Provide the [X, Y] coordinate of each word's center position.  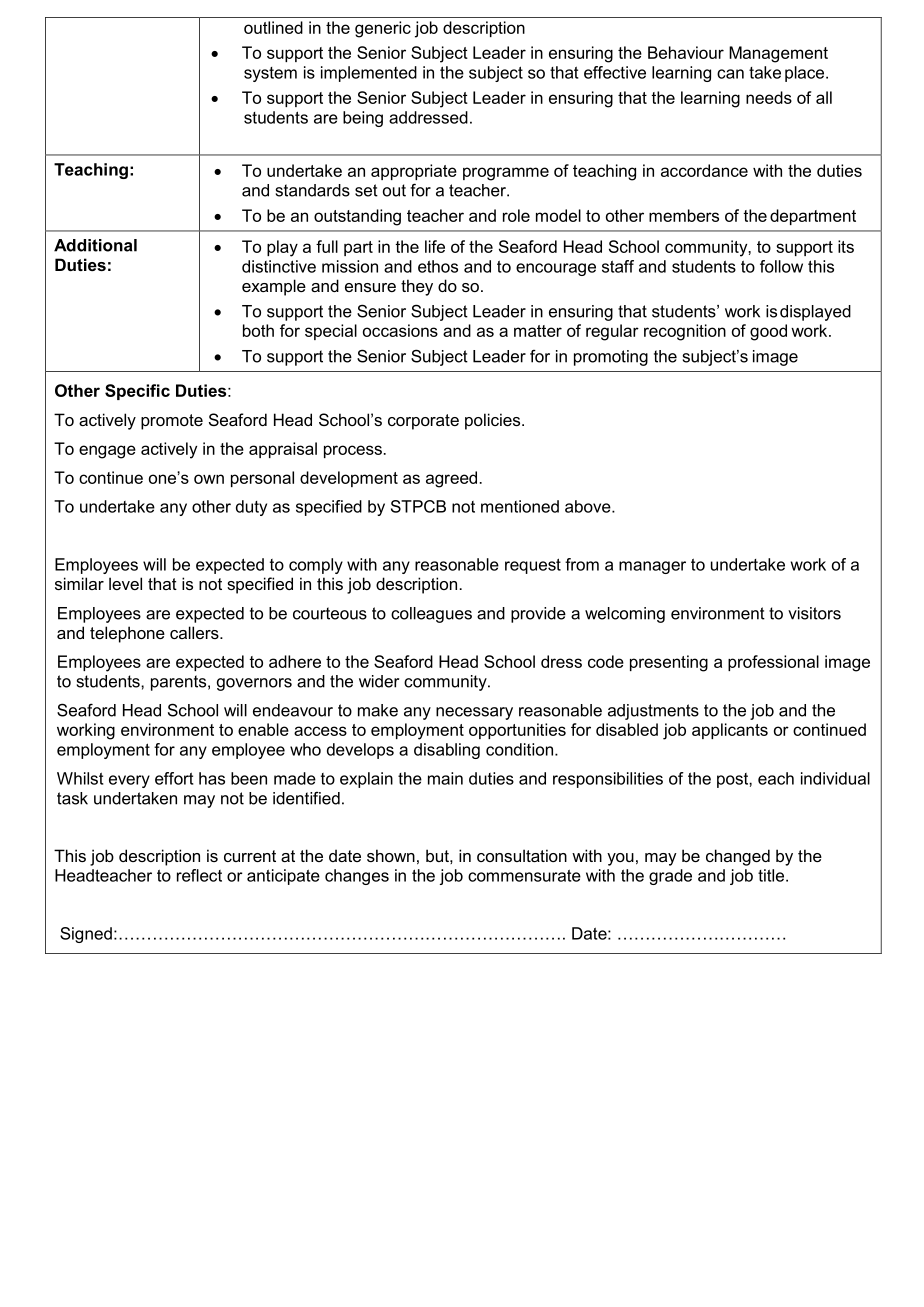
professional [773, 663]
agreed [451, 479]
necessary [474, 713]
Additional [95, 245]
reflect [199, 875]
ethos [438, 266]
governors [254, 684]
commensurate [524, 875]
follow [781, 266]
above [589, 506]
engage [107, 452]
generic [383, 29]
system [270, 74]
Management [778, 54]
